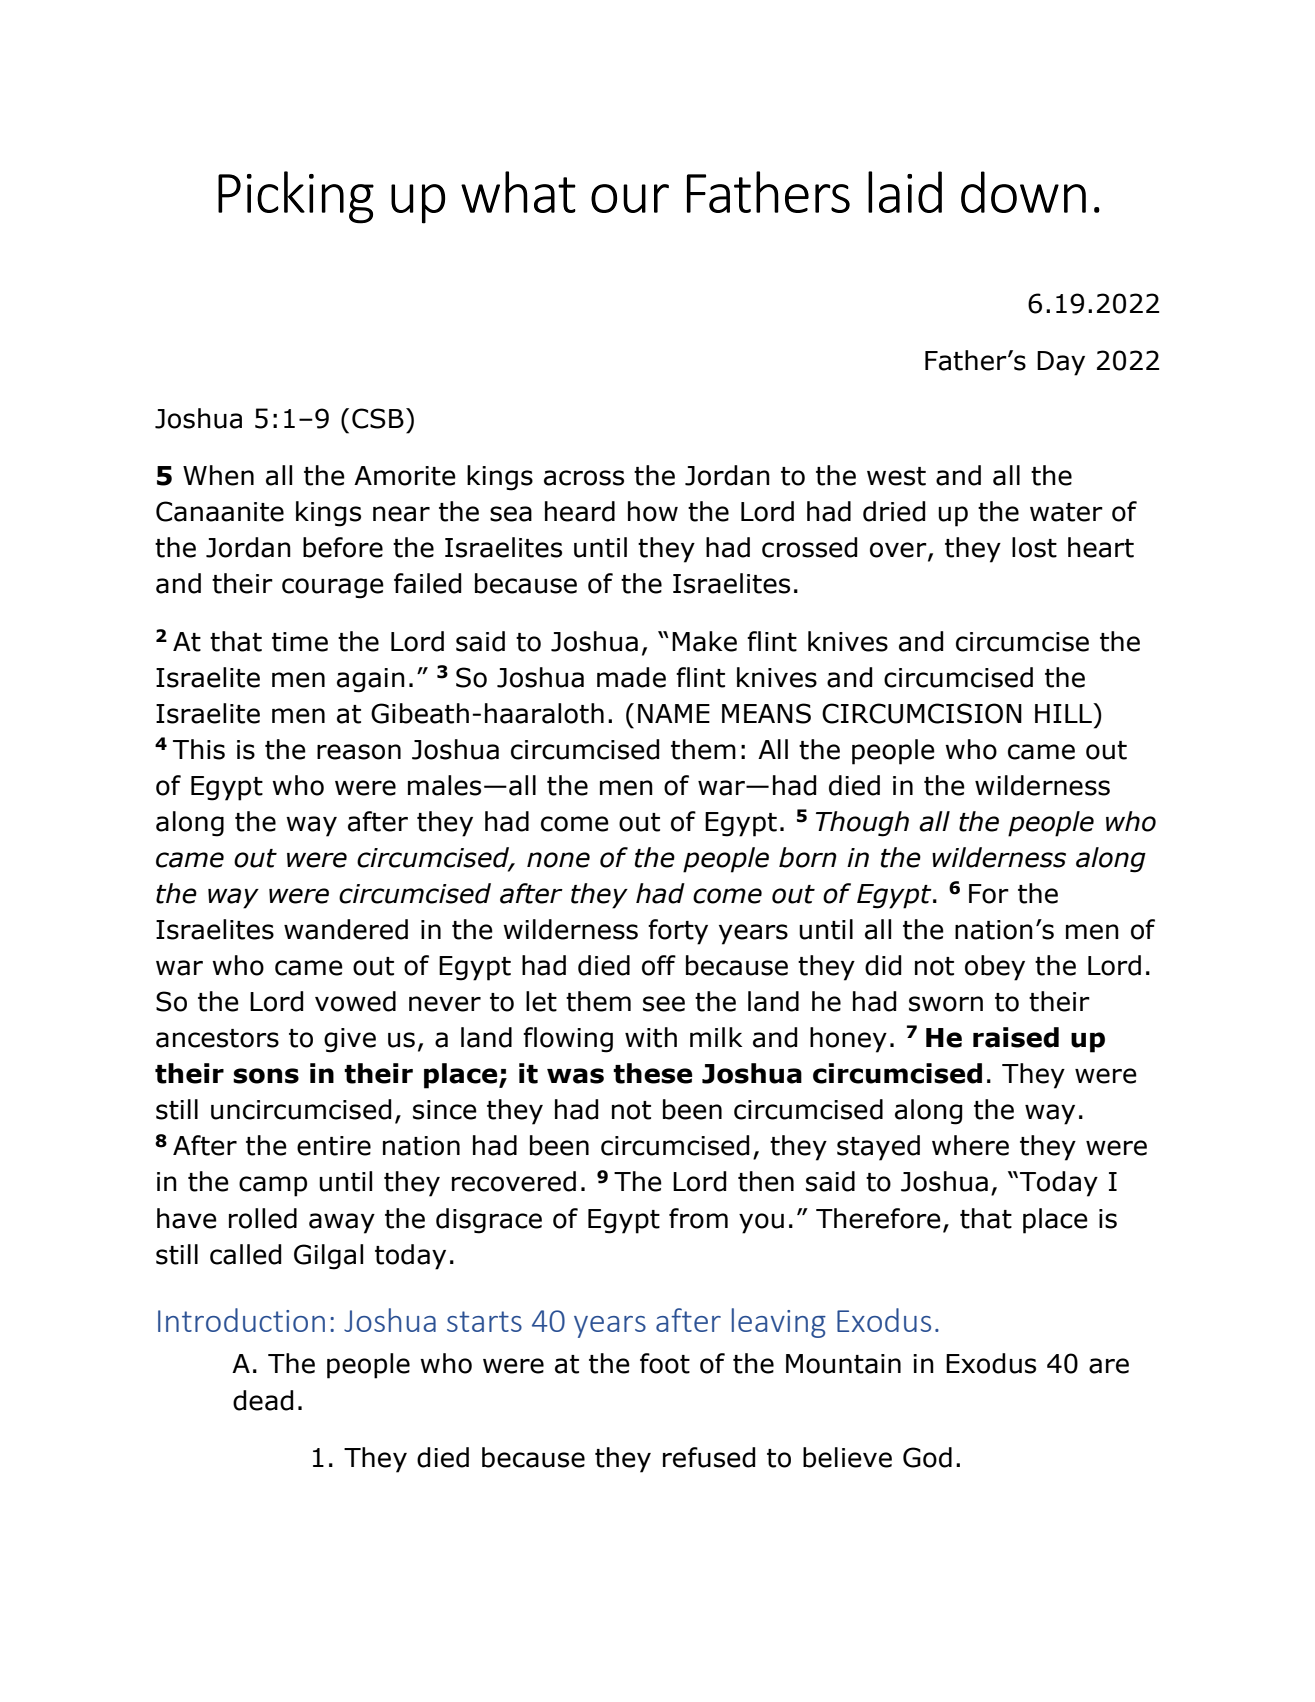 The height and width of the document is (1702, 1315). Describe the element at coordinates (927, 1457) in the document. I see `God` at that location.
